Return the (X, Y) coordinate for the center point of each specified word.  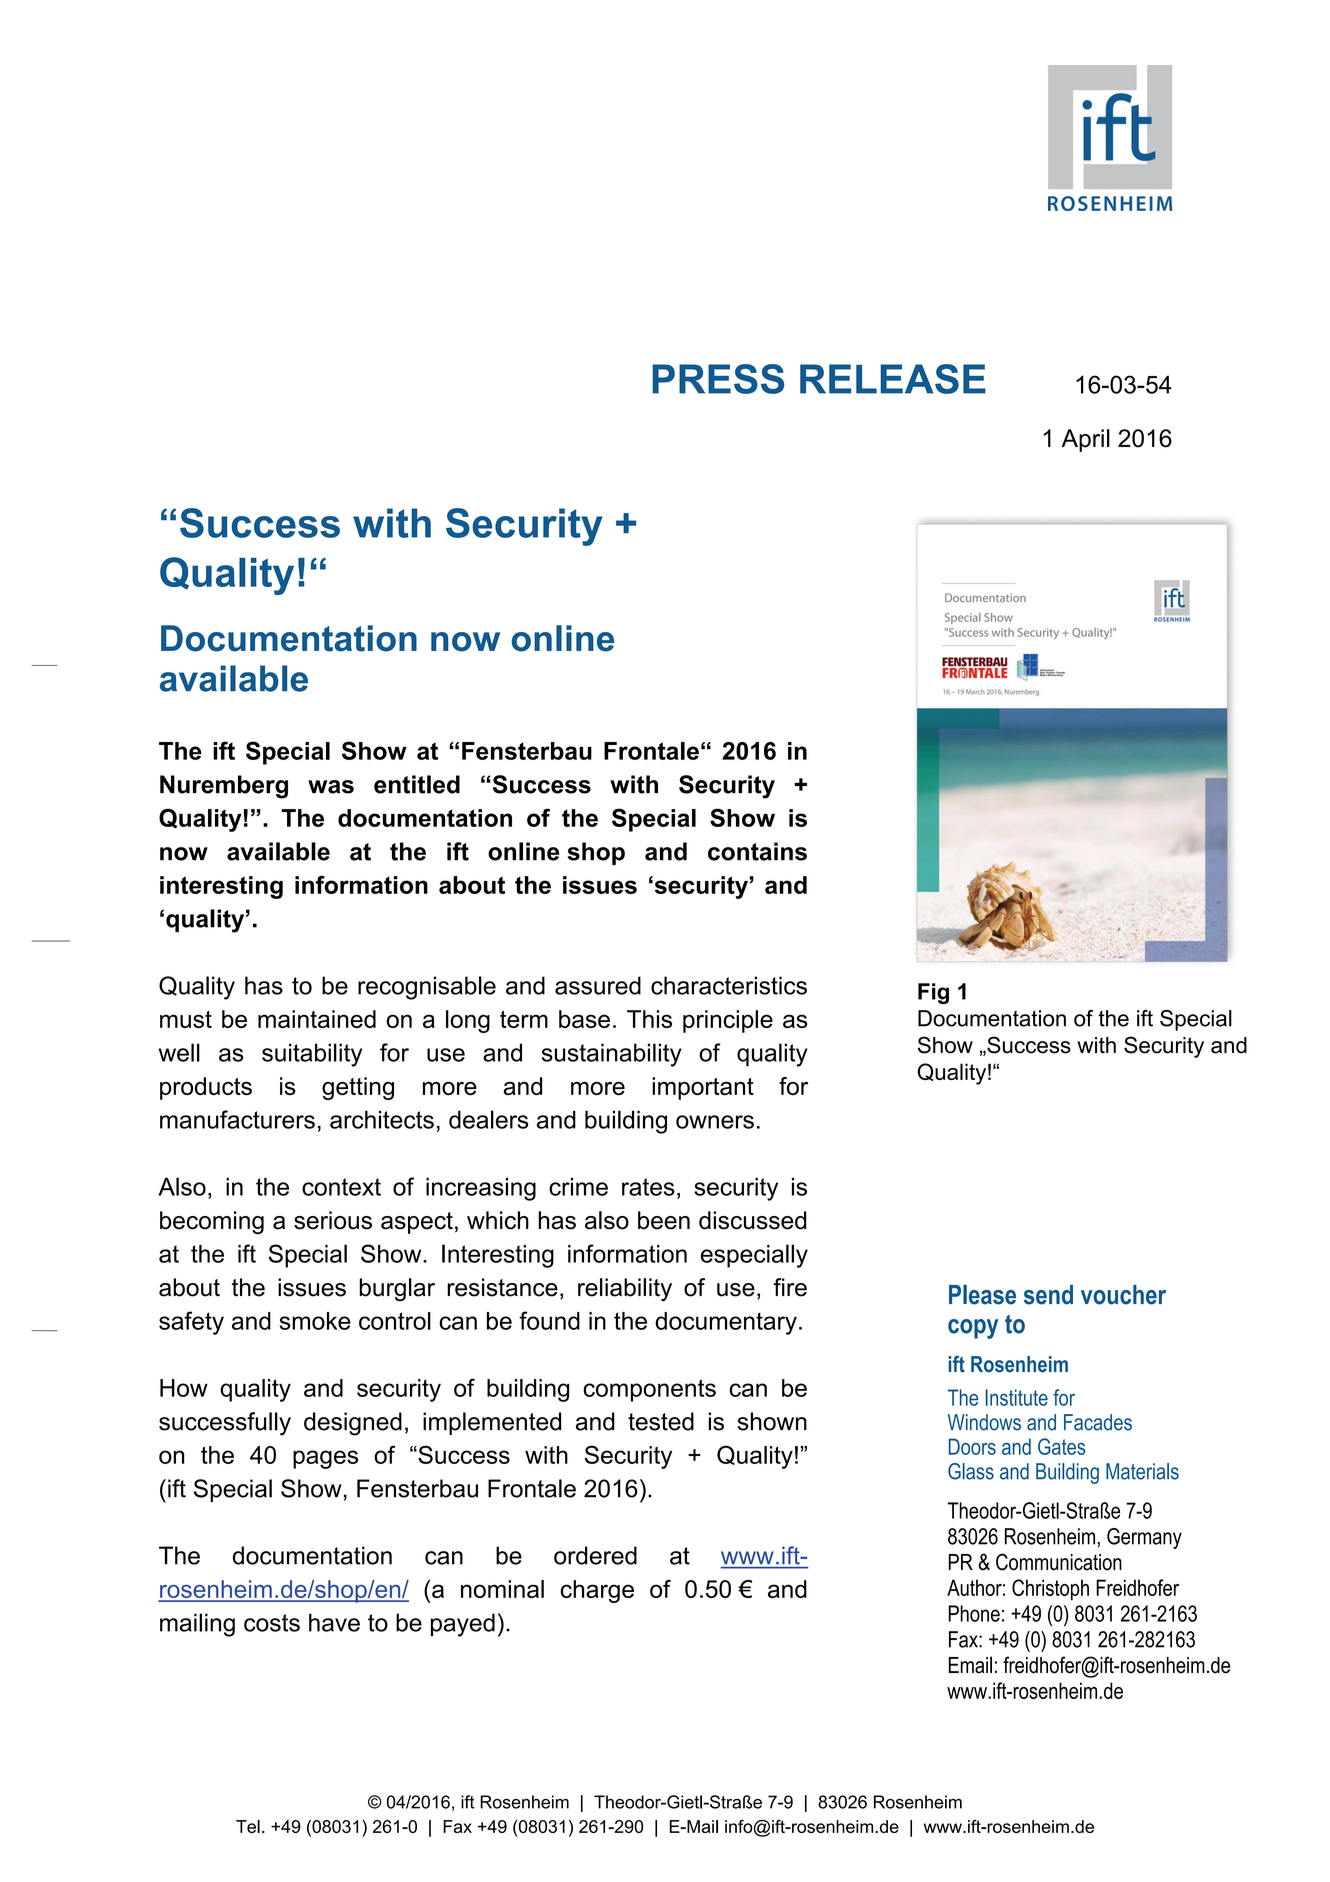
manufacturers (237, 1119)
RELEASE (893, 379)
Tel (248, 1826)
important (703, 1088)
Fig (933, 993)
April (1086, 440)
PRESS (718, 379)
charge (597, 1591)
